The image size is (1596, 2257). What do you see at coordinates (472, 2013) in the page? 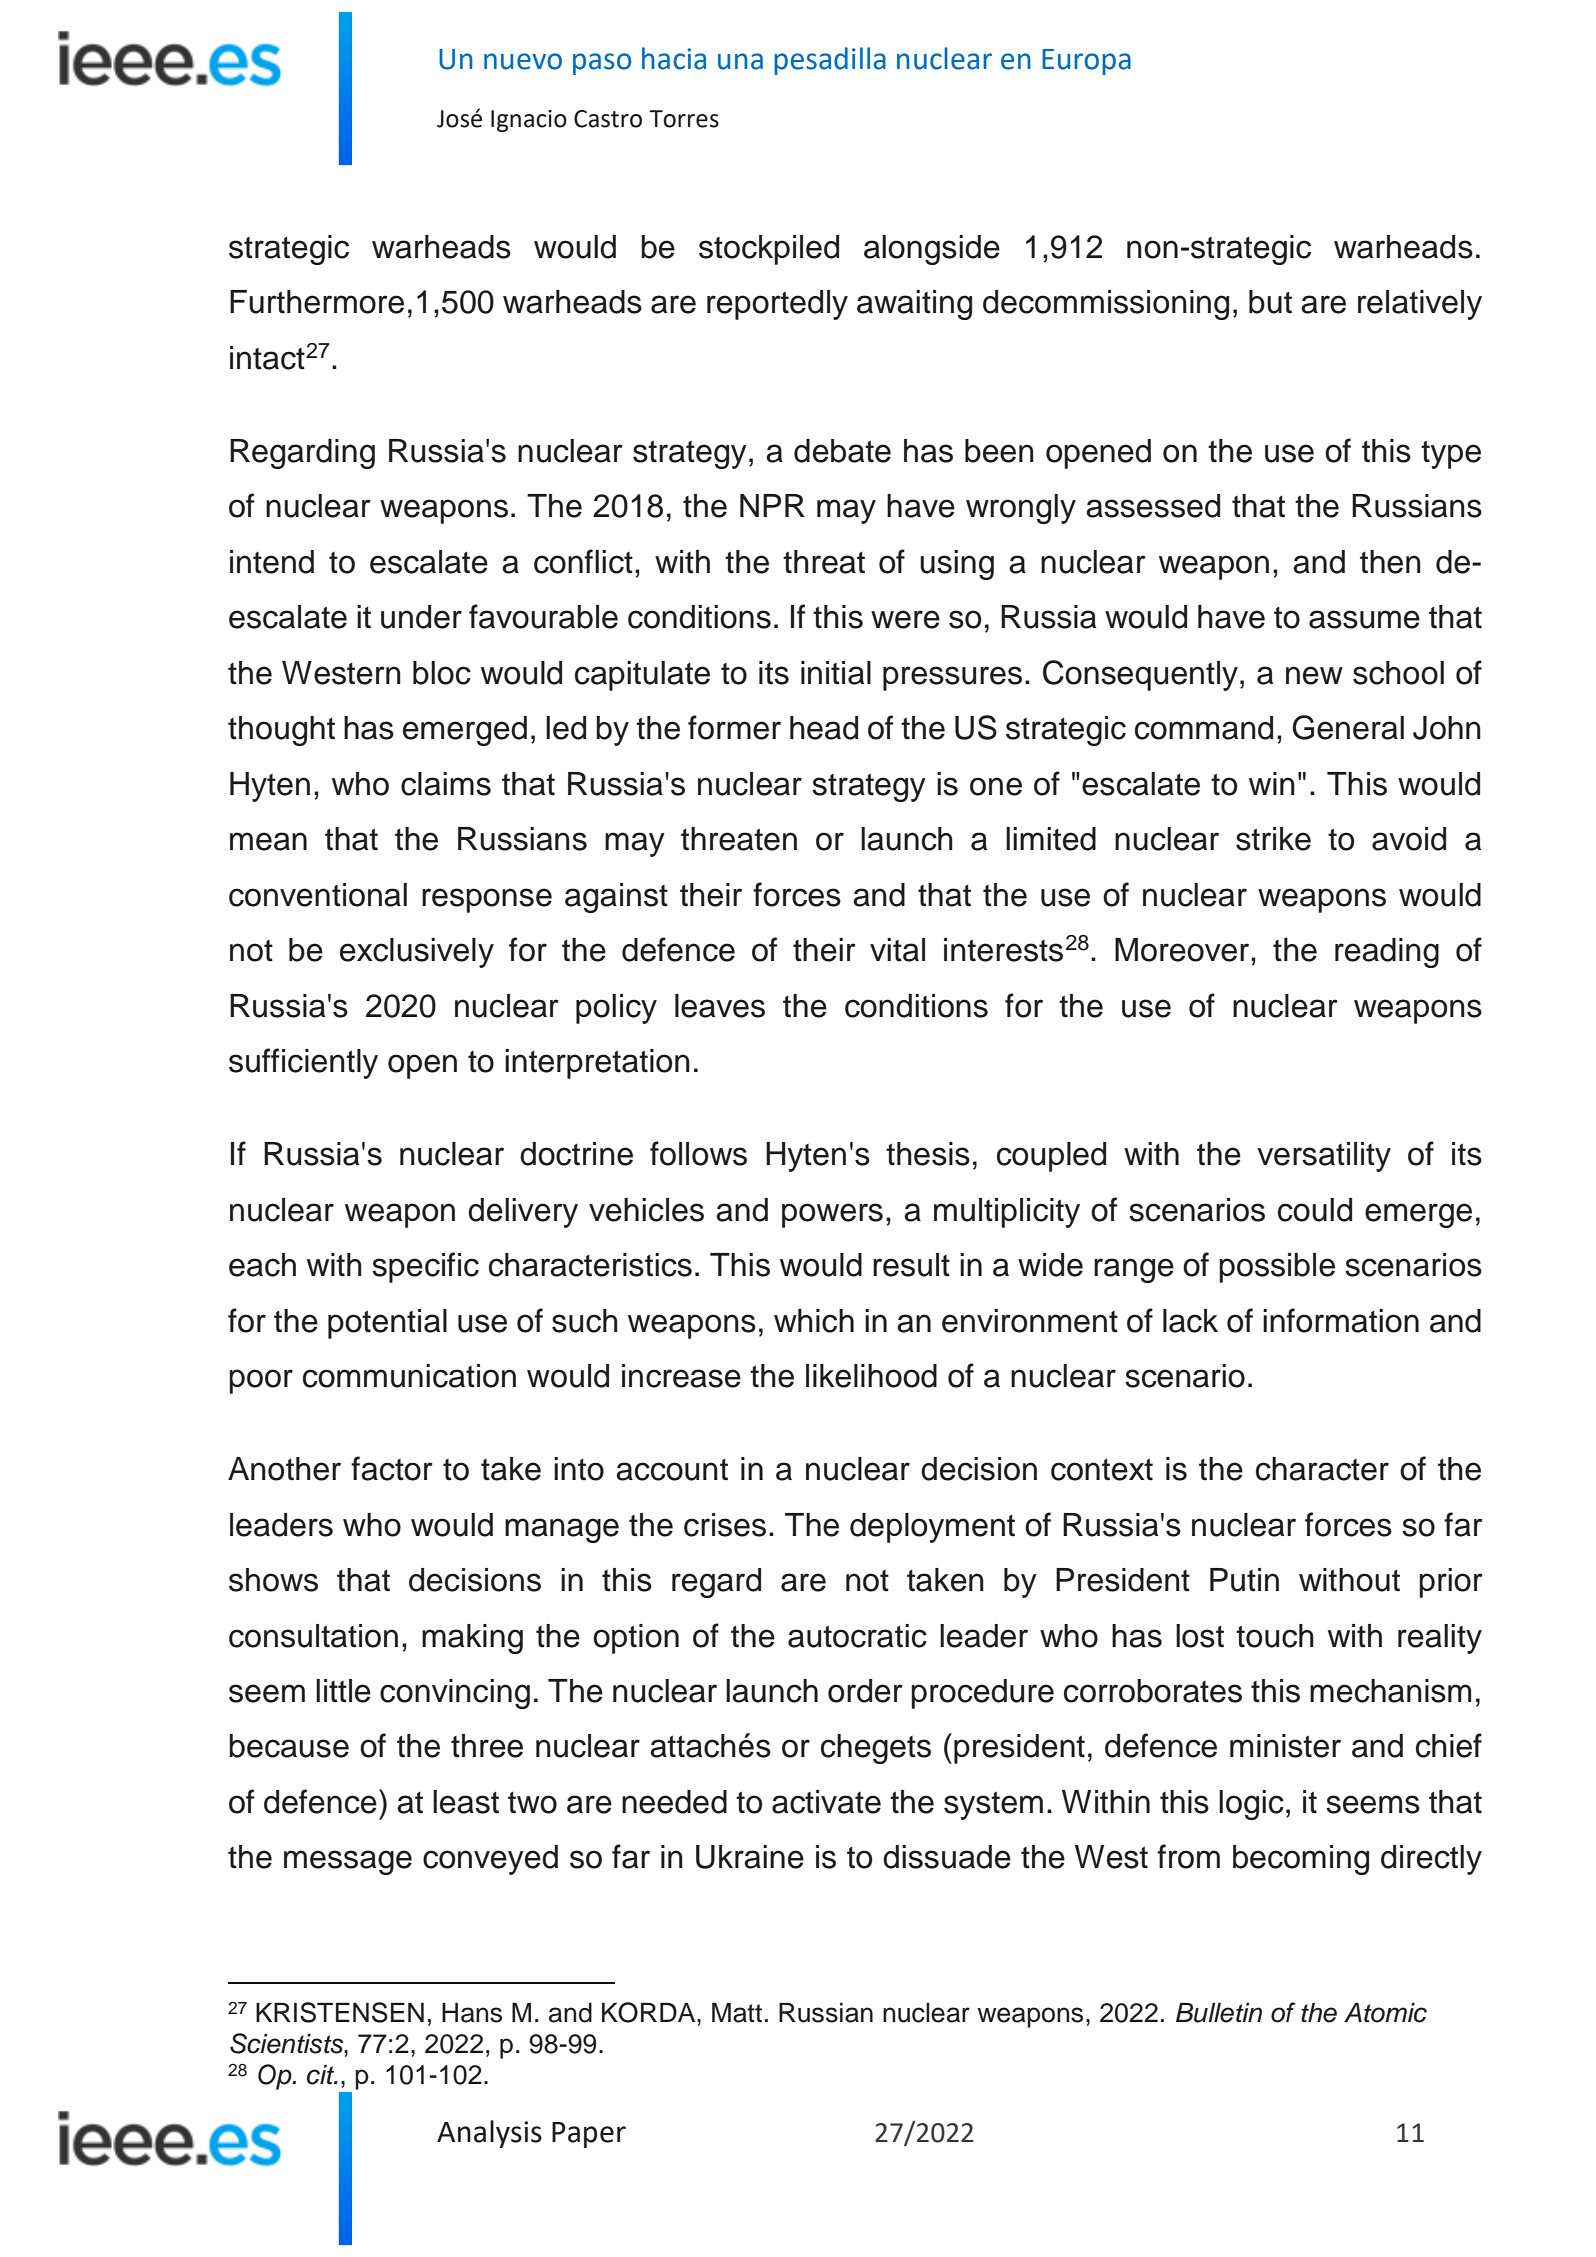
I see `Hans` at bounding box center [472, 2013].
